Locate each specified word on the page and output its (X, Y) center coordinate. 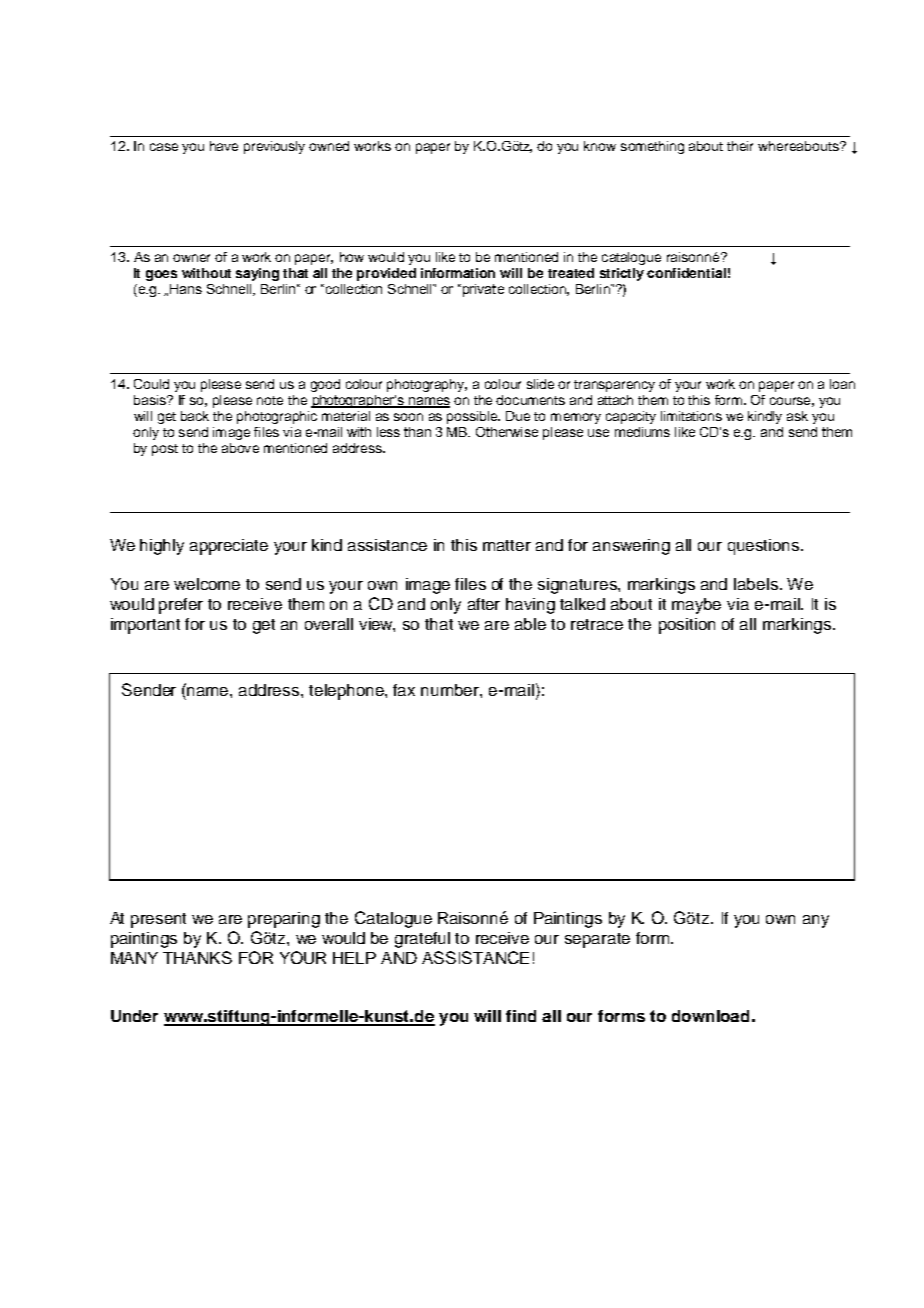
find (521, 1016)
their (740, 146)
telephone (347, 692)
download (710, 1016)
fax (404, 690)
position (687, 626)
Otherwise (507, 432)
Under (134, 1016)
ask (797, 416)
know (600, 146)
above (240, 448)
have (224, 146)
